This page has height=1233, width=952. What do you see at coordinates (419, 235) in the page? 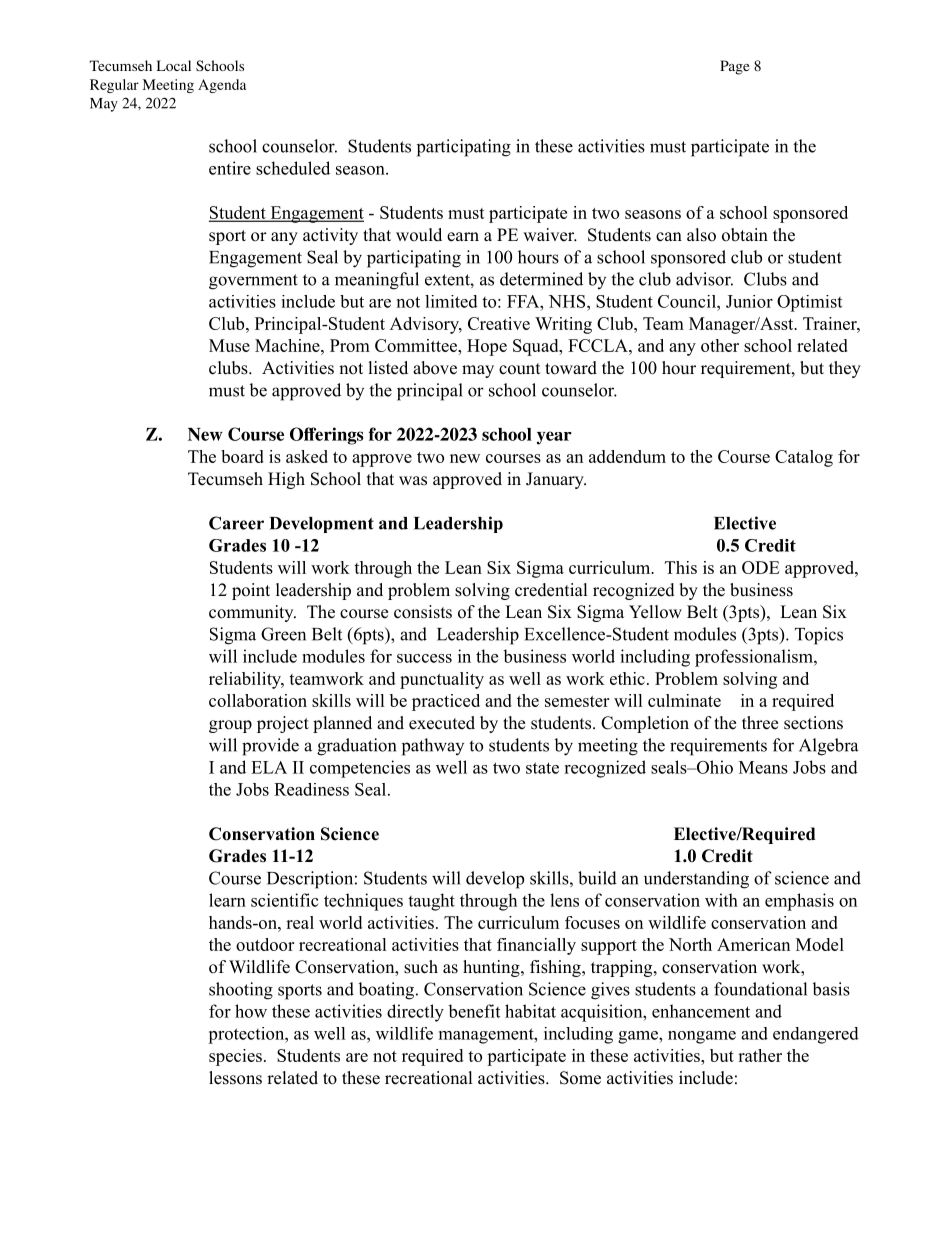
I see `would` at bounding box center [419, 235].
